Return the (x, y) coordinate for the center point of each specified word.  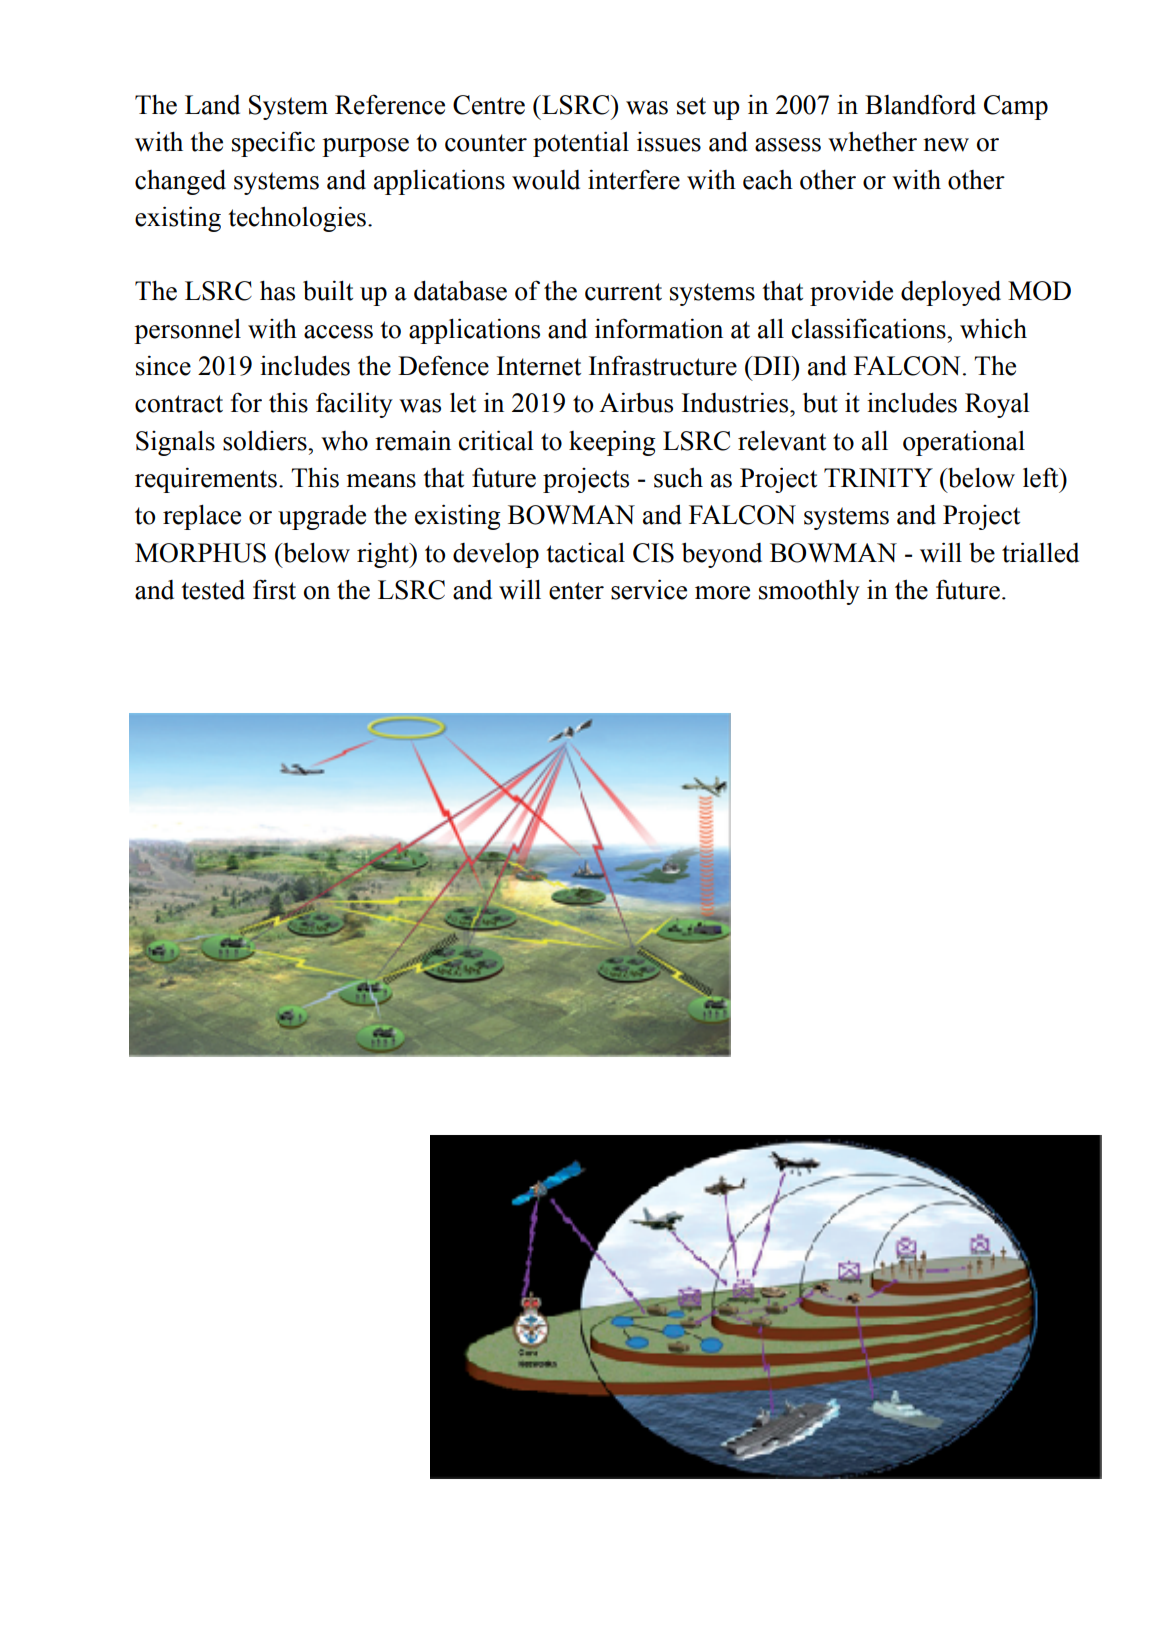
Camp (1016, 107)
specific (273, 144)
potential (581, 144)
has (277, 290)
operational (964, 443)
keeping (612, 443)
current (623, 292)
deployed (951, 293)
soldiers (266, 440)
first (274, 589)
